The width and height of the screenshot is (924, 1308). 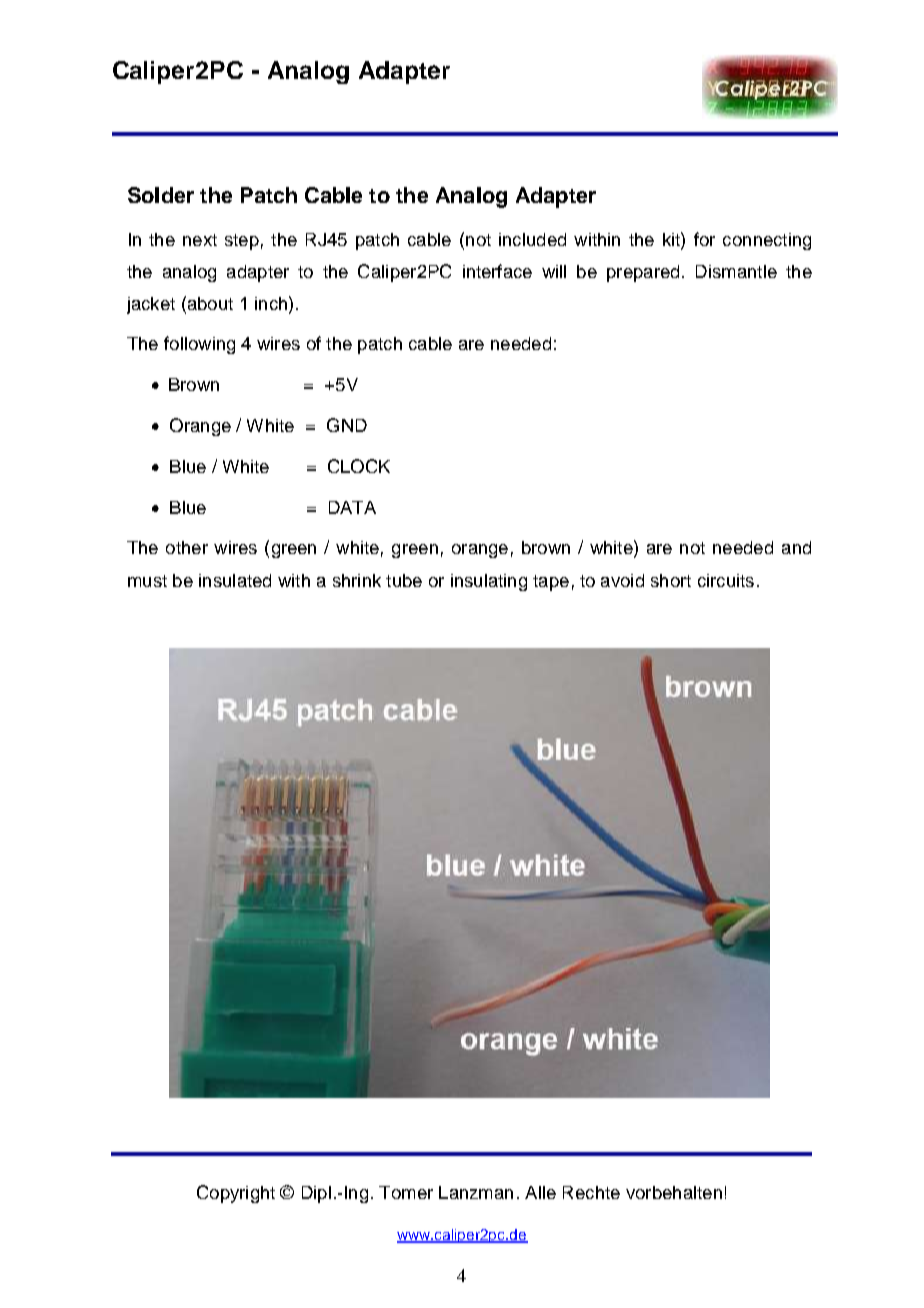 I want to click on tape, so click(x=551, y=583).
